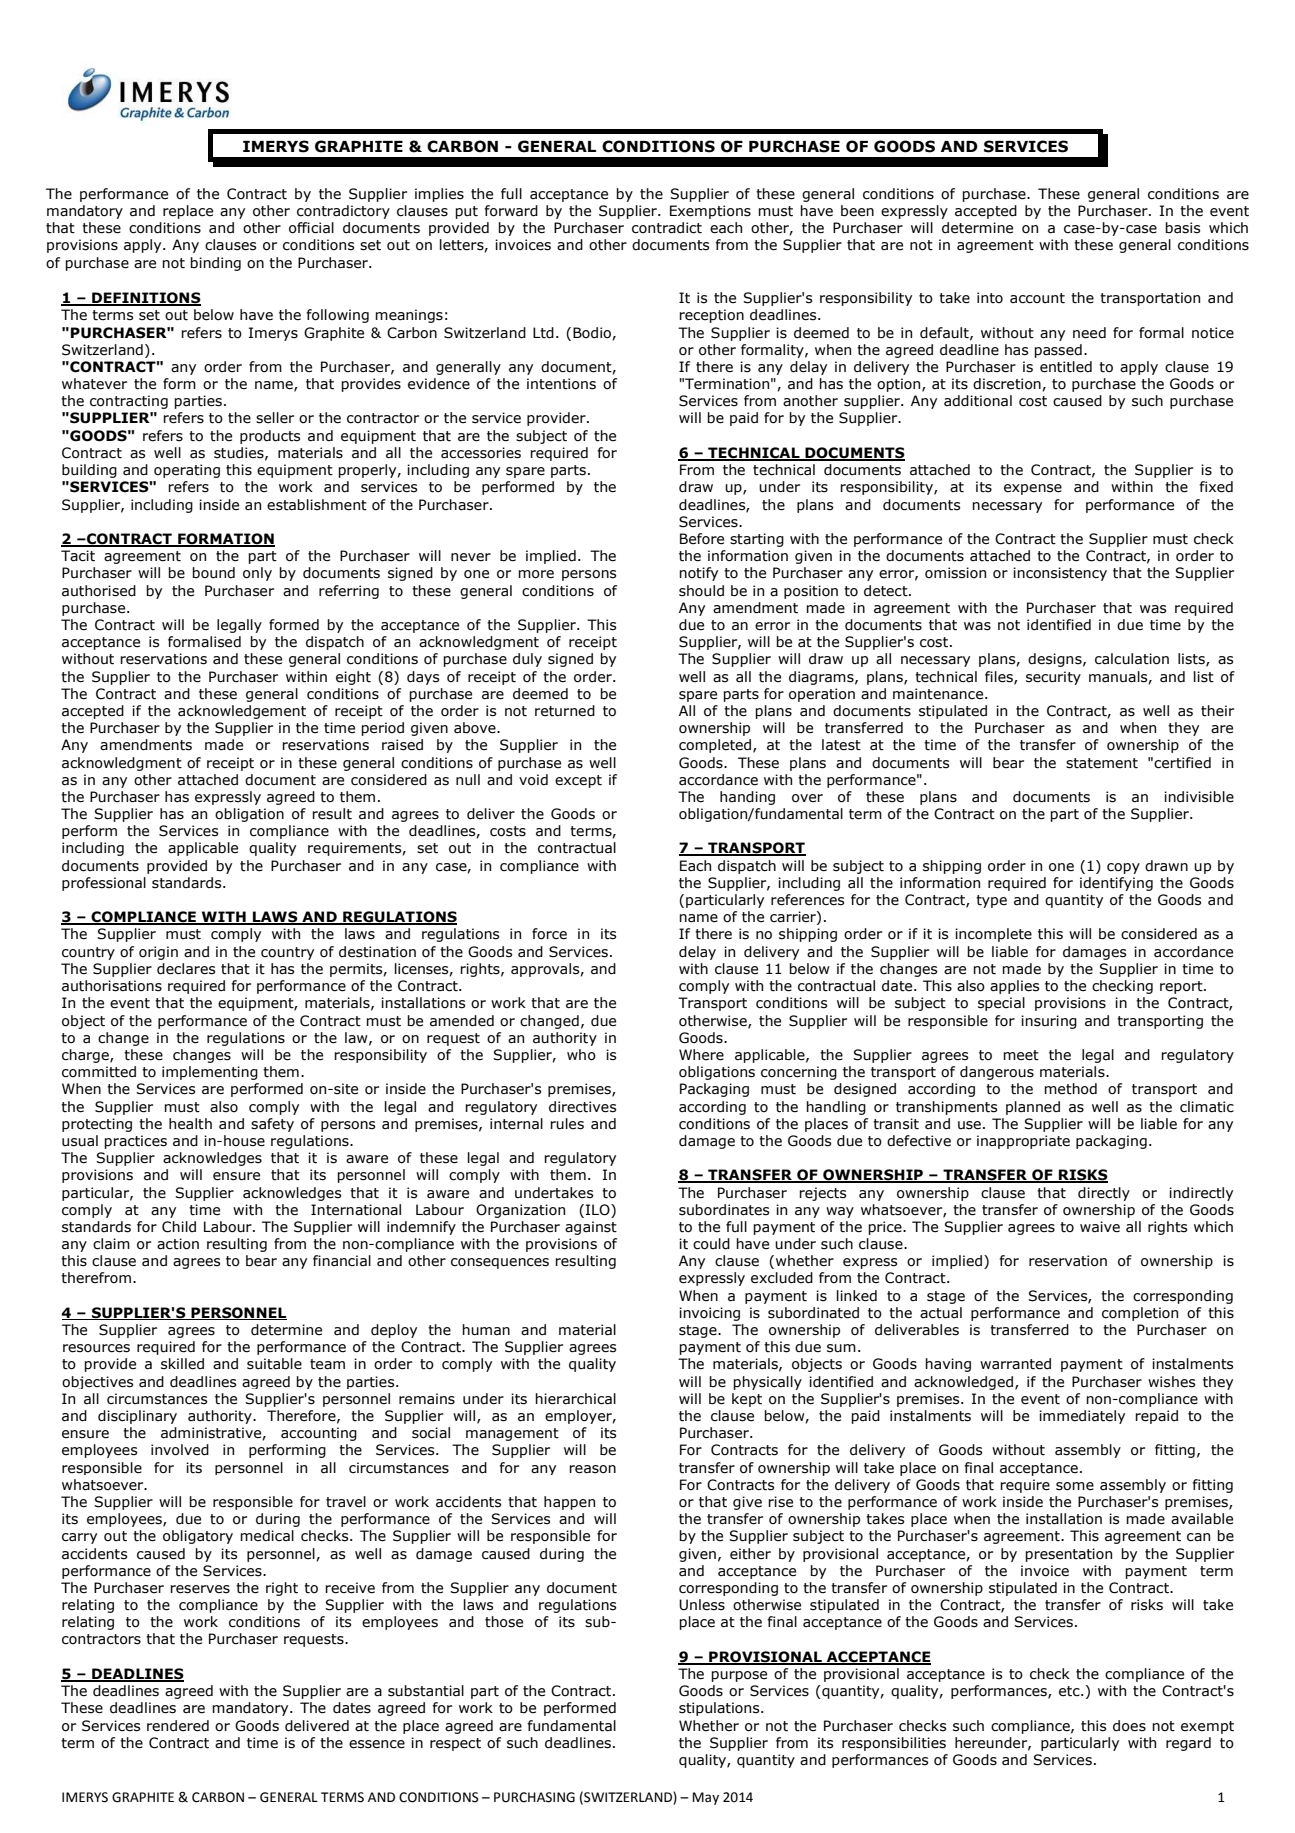  Describe the element at coordinates (711, 316) in the page. I see `reception` at that location.
